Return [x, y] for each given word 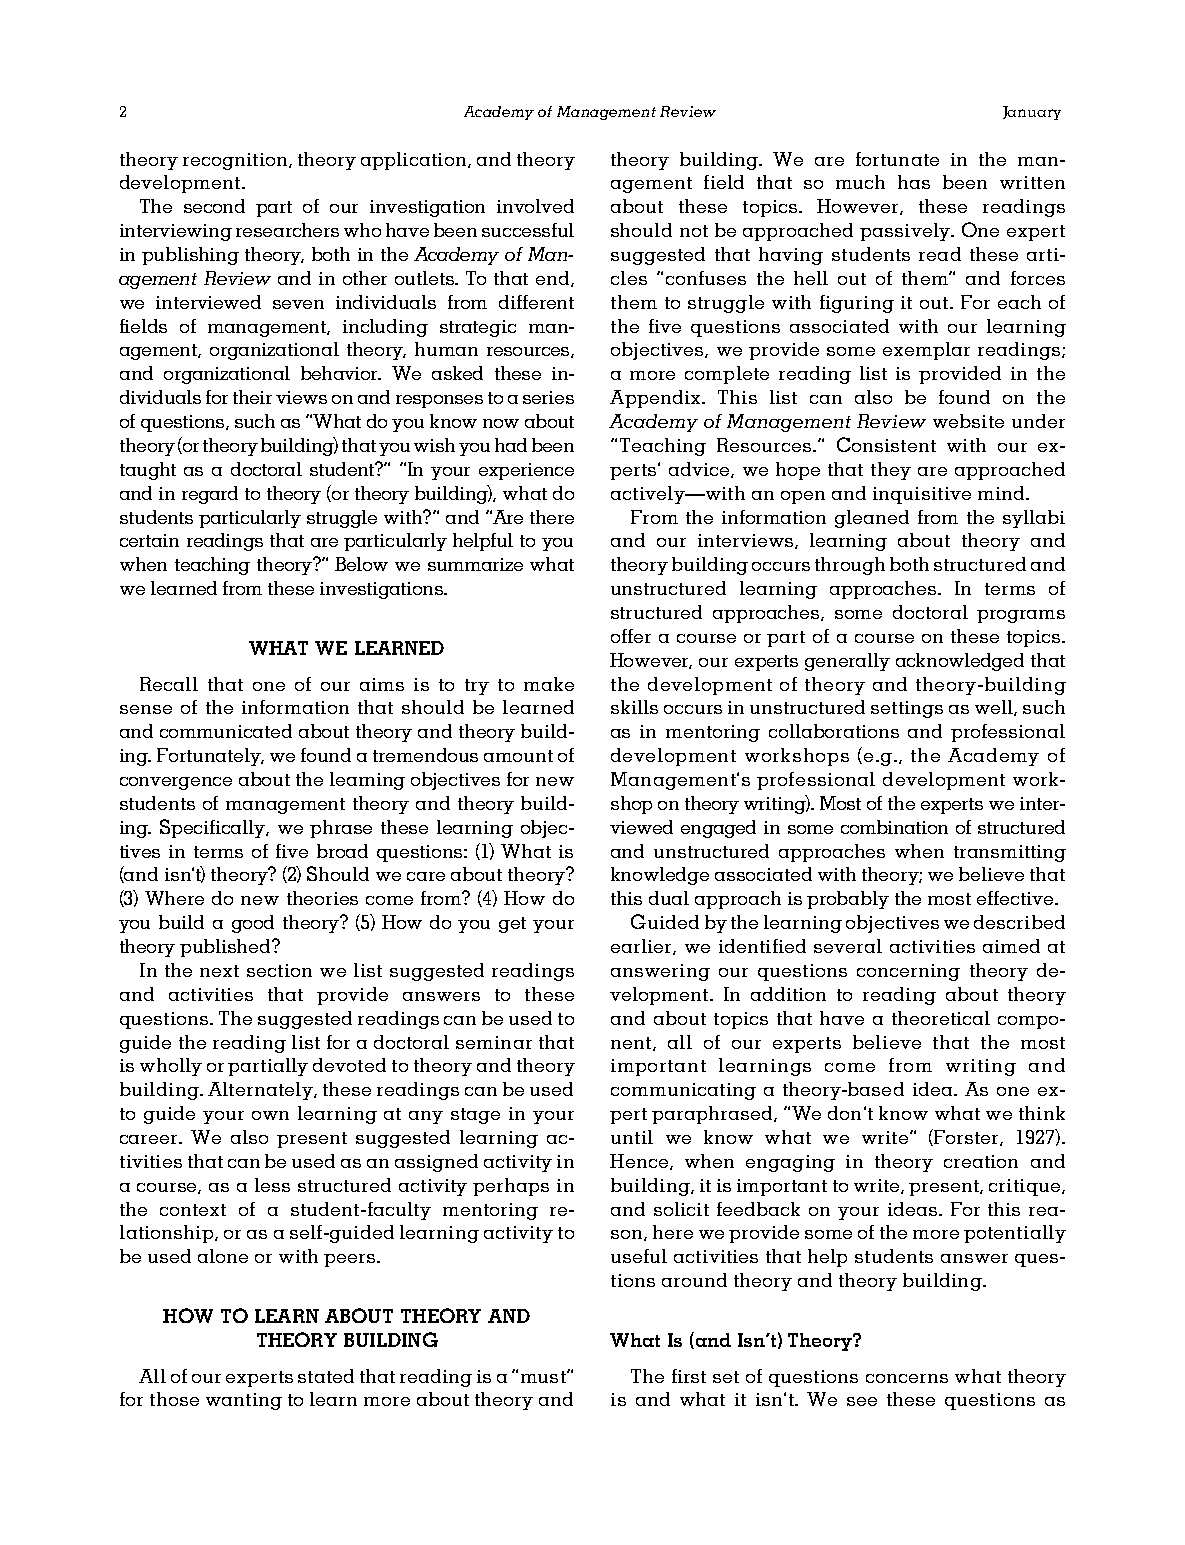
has [914, 182]
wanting [244, 1401]
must [544, 1377]
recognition [236, 161]
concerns [907, 1378]
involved [535, 206]
